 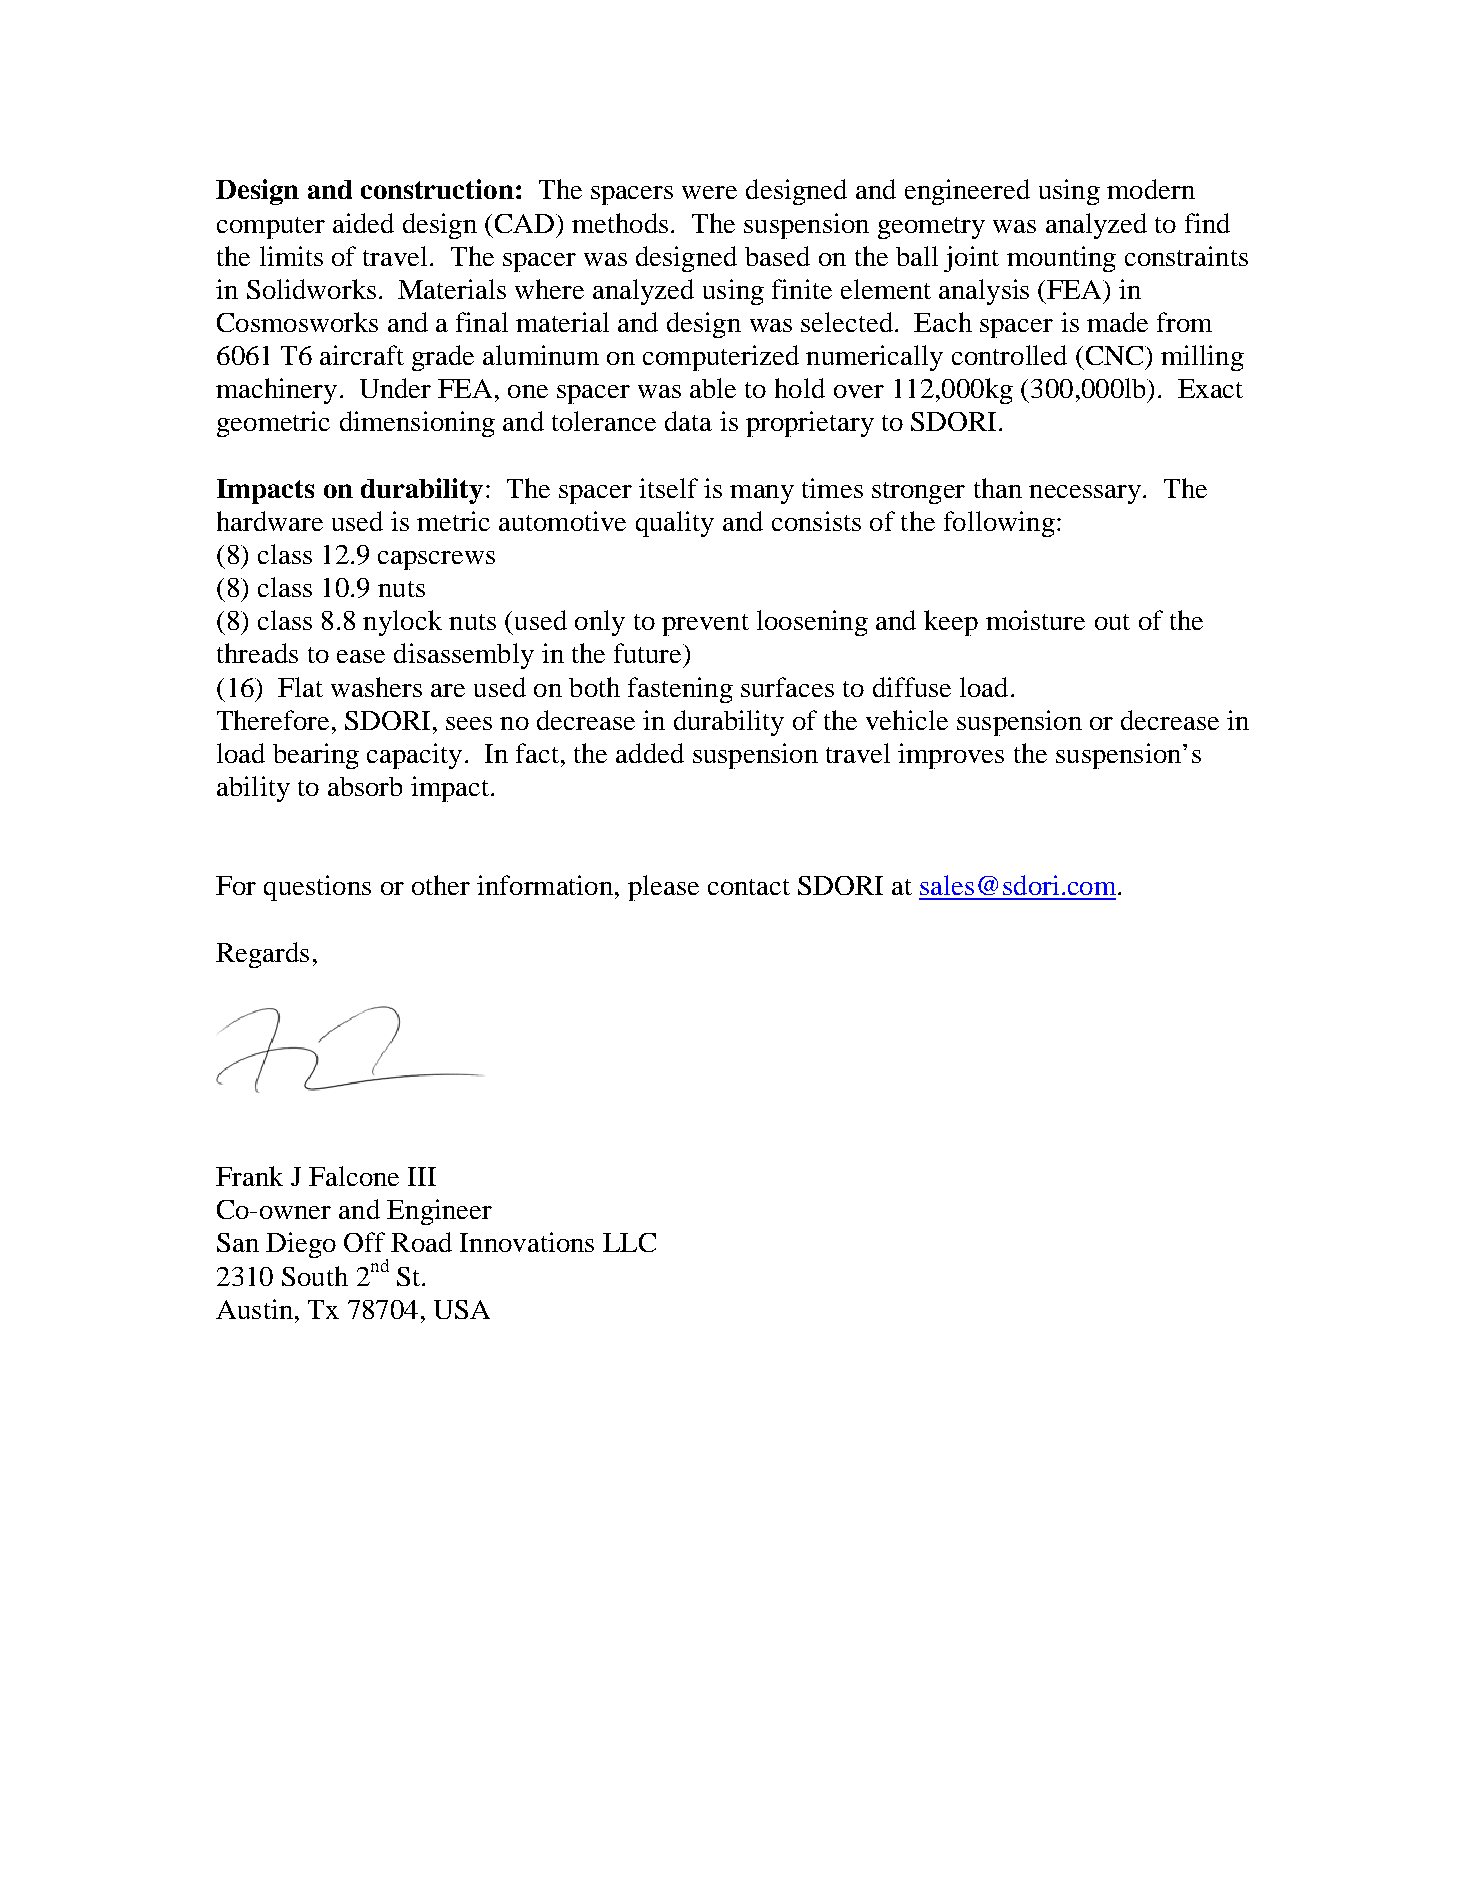 What do you see at coordinates (629, 1242) in the document?
I see `LLC` at bounding box center [629, 1242].
